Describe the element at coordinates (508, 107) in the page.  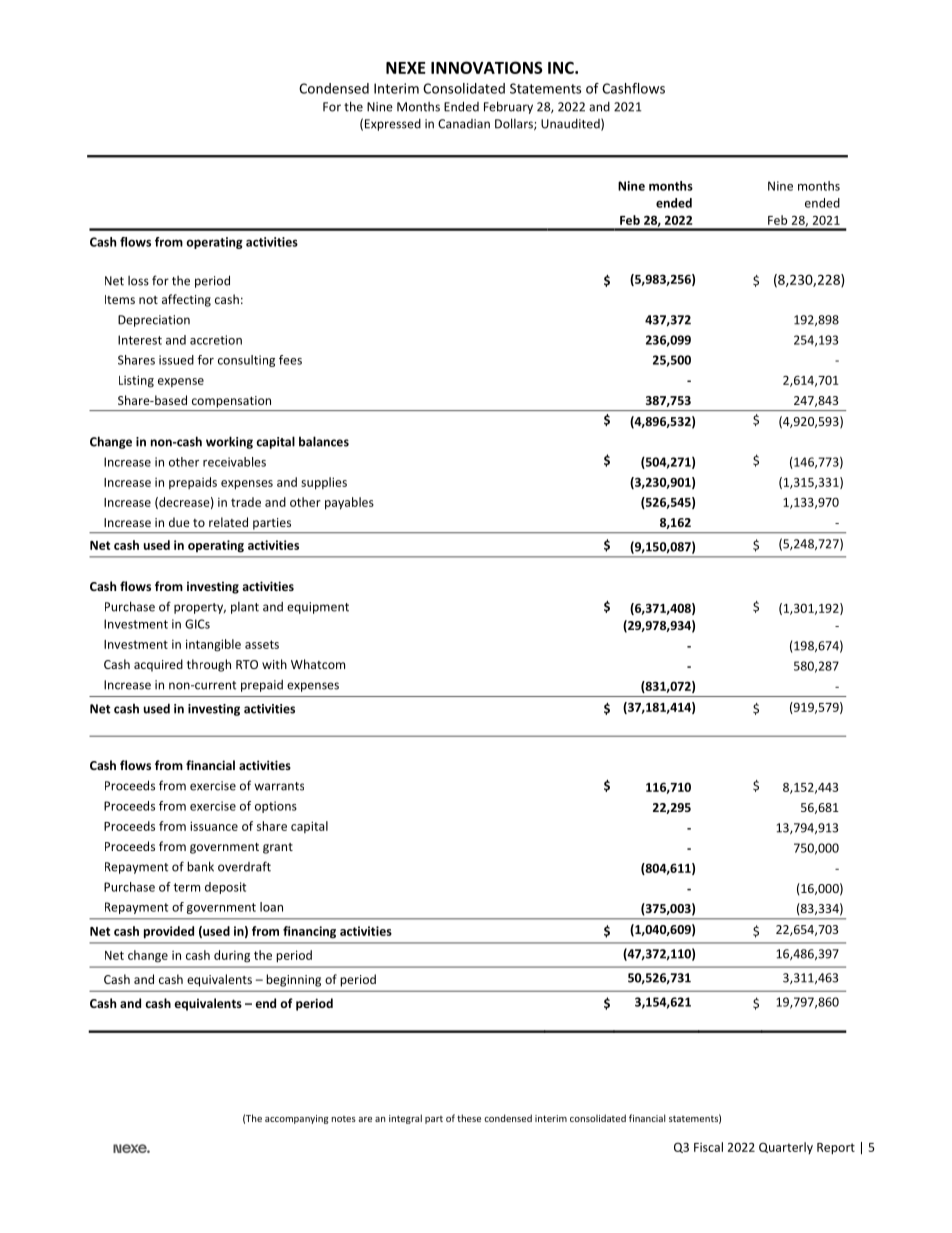
I see `February` at that location.
